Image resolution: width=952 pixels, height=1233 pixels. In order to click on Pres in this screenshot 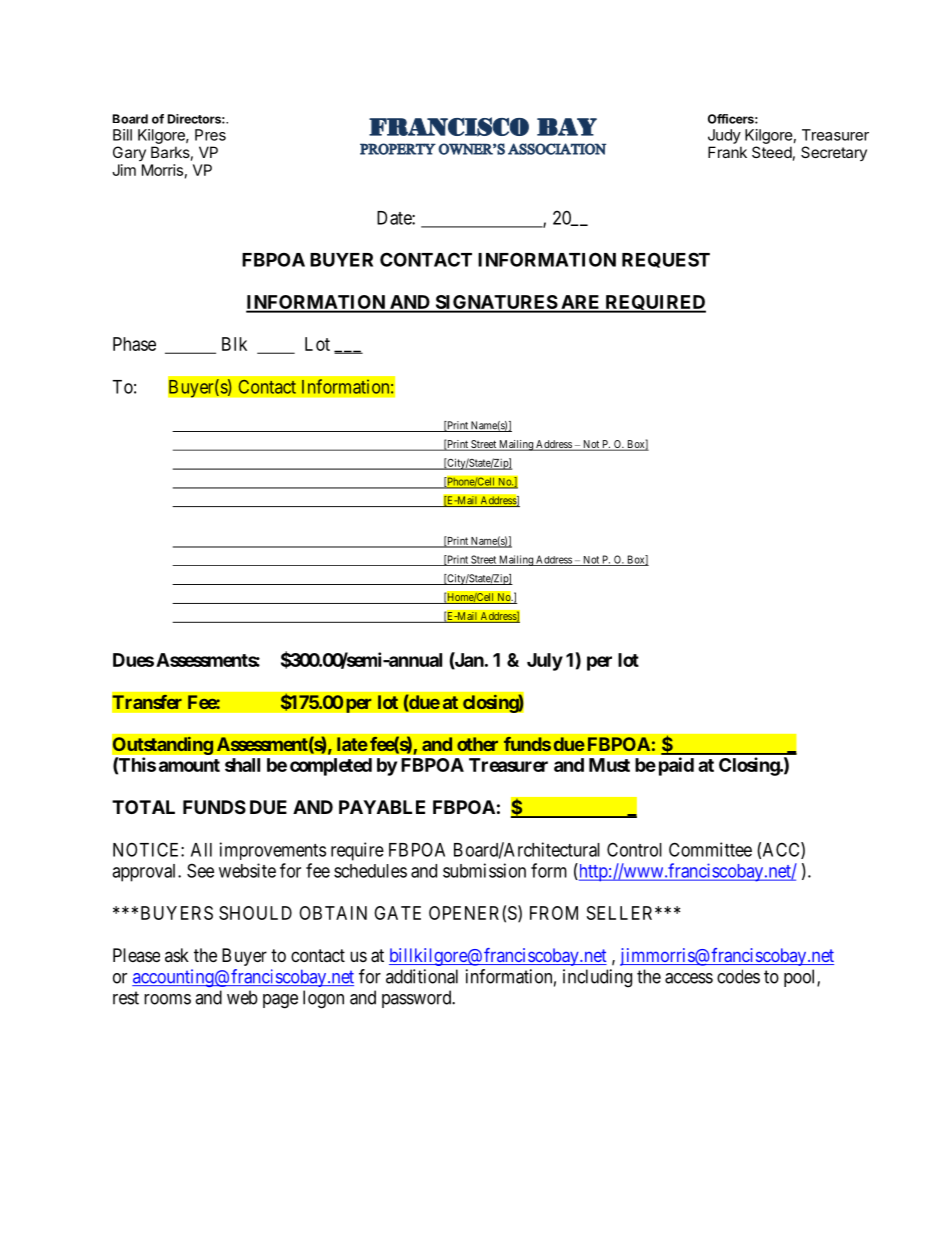, I will do `click(210, 135)`.
